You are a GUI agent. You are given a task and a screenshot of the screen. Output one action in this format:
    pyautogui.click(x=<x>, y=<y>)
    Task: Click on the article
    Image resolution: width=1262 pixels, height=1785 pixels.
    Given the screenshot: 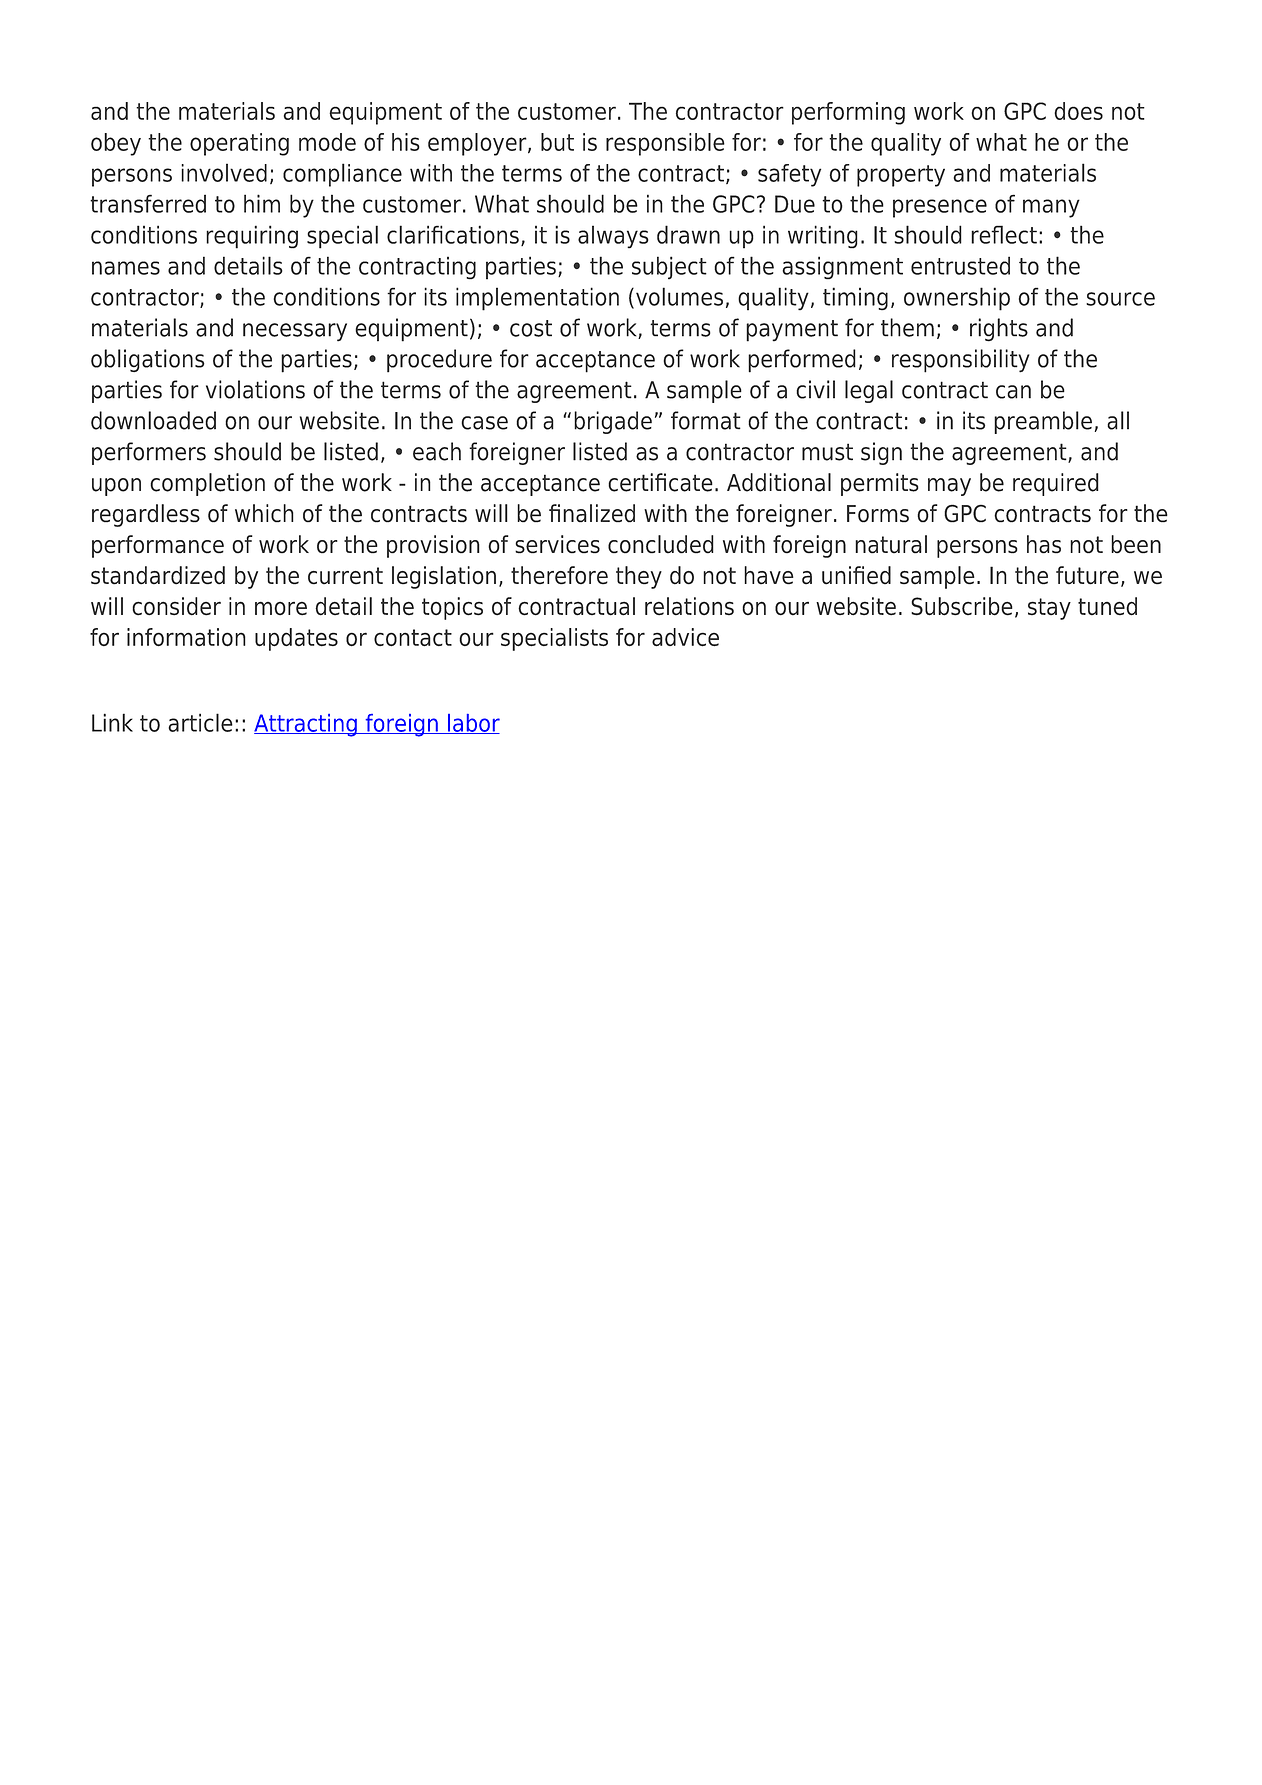 What is the action you would take?
    pyautogui.click(x=200, y=722)
